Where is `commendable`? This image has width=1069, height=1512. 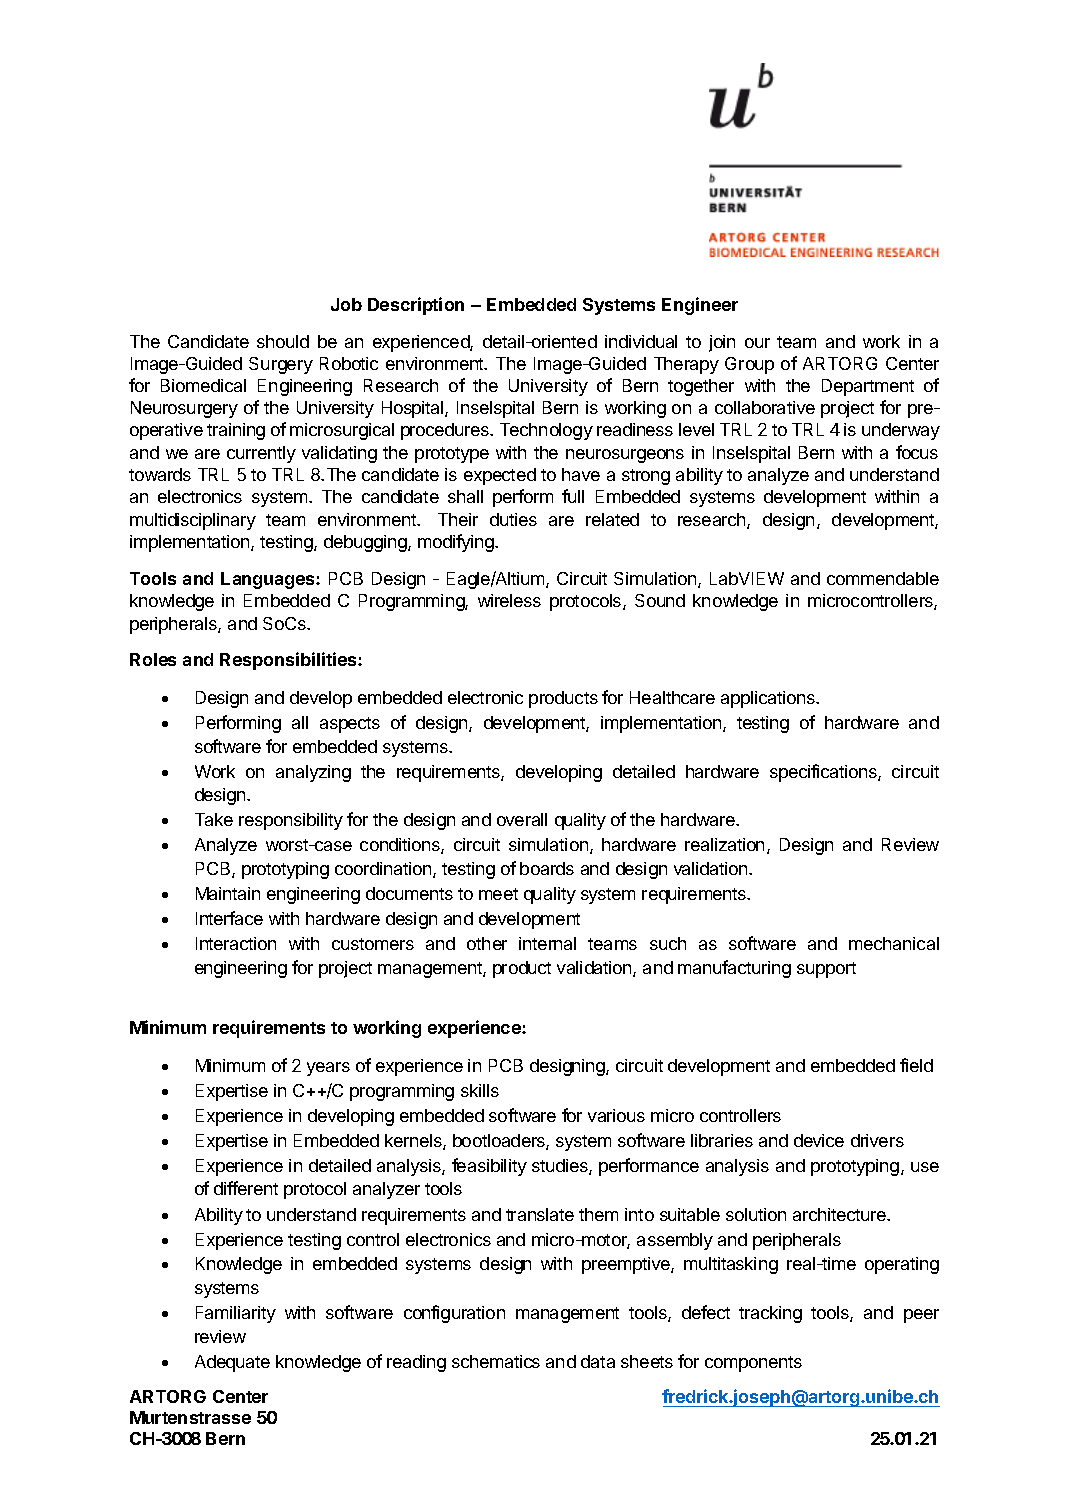
commendable is located at coordinates (883, 578).
